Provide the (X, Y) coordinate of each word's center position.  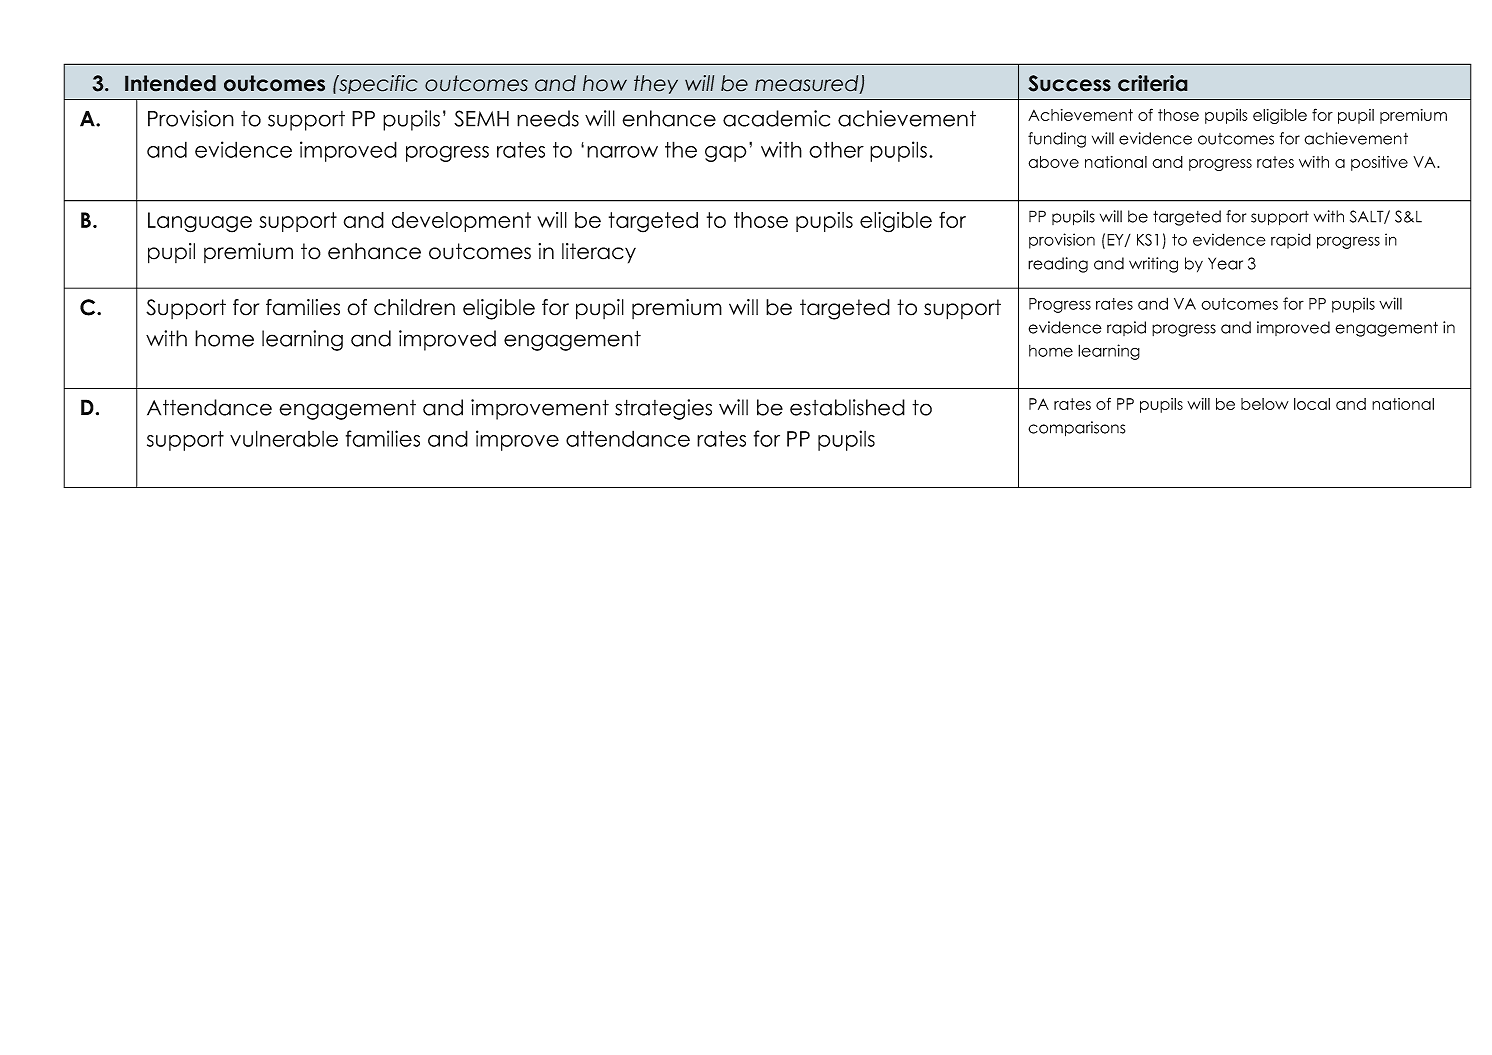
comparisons (1076, 429)
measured (808, 84)
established (847, 407)
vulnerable (284, 438)
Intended (170, 83)
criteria (1153, 83)
